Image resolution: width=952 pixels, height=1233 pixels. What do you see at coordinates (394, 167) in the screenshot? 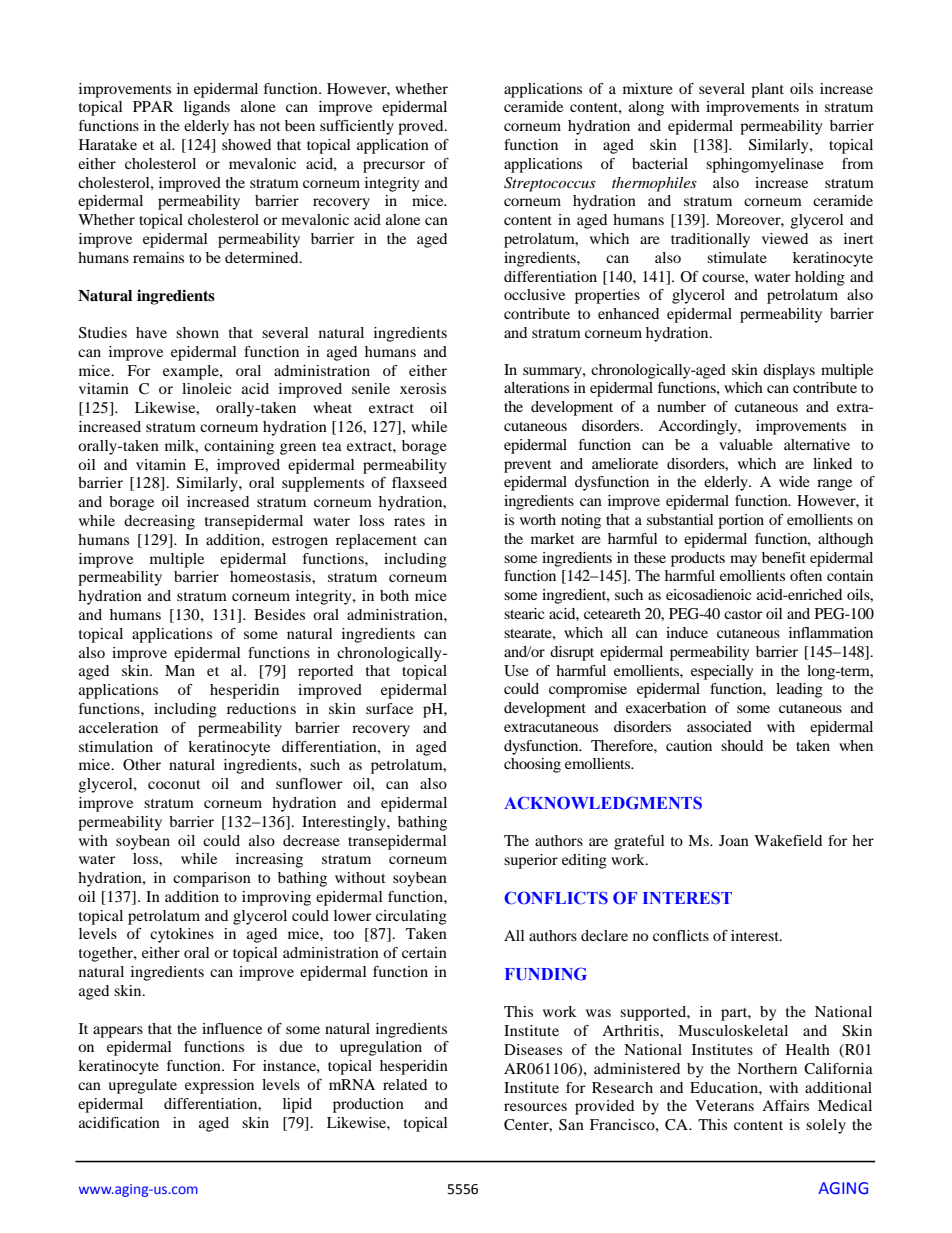
I see `precursor` at bounding box center [394, 167].
